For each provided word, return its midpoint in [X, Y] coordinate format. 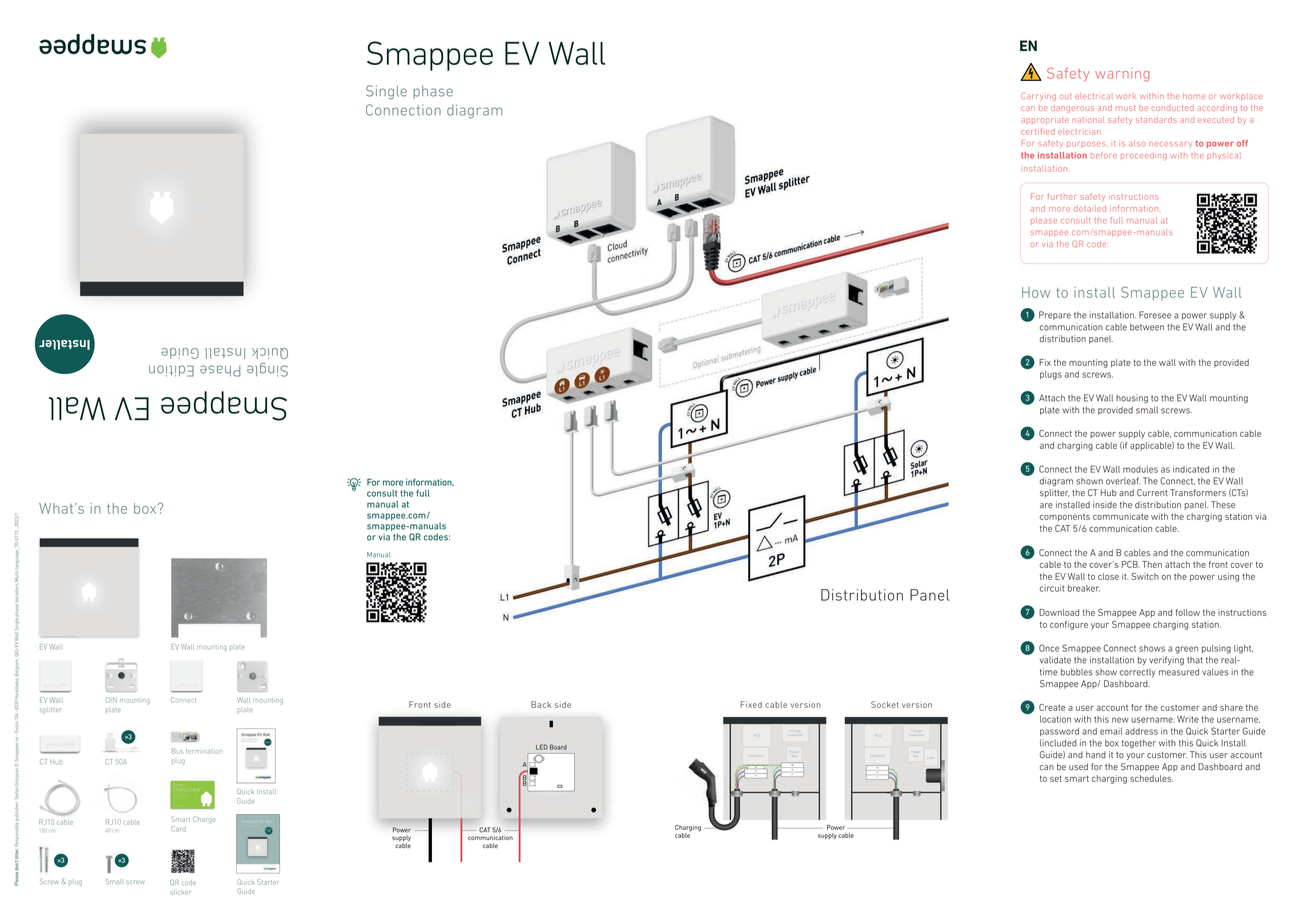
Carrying [1038, 96]
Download [1059, 612]
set [1056, 779]
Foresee [1155, 315]
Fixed [751, 704]
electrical [1094, 96]
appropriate [1045, 120]
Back [541, 704]
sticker [181, 892]
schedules [1151, 778]
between [1147, 327]
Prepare [1055, 315]
